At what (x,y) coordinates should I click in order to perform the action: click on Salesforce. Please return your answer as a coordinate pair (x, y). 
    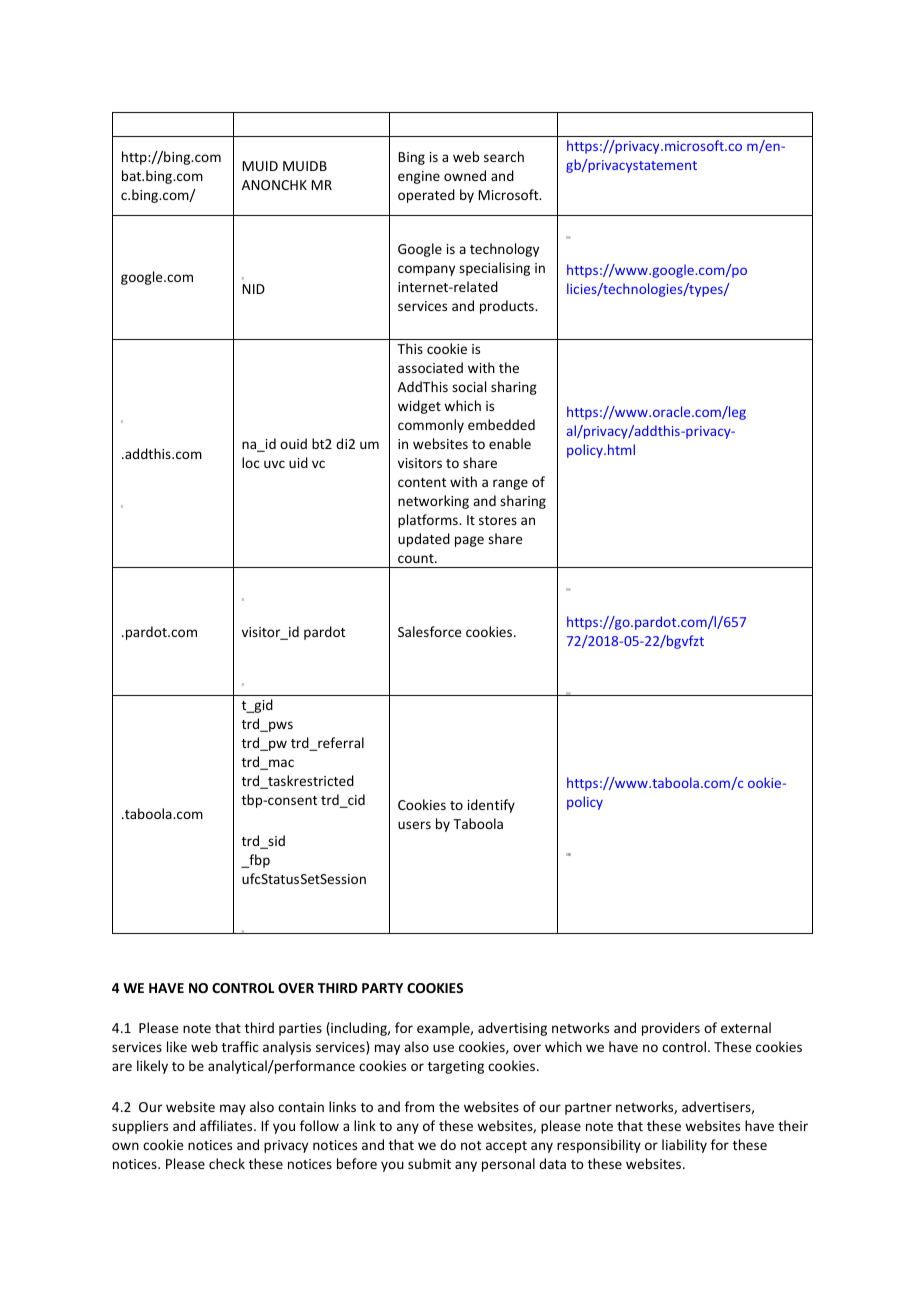
    Looking at the image, I should click on (429, 631).
